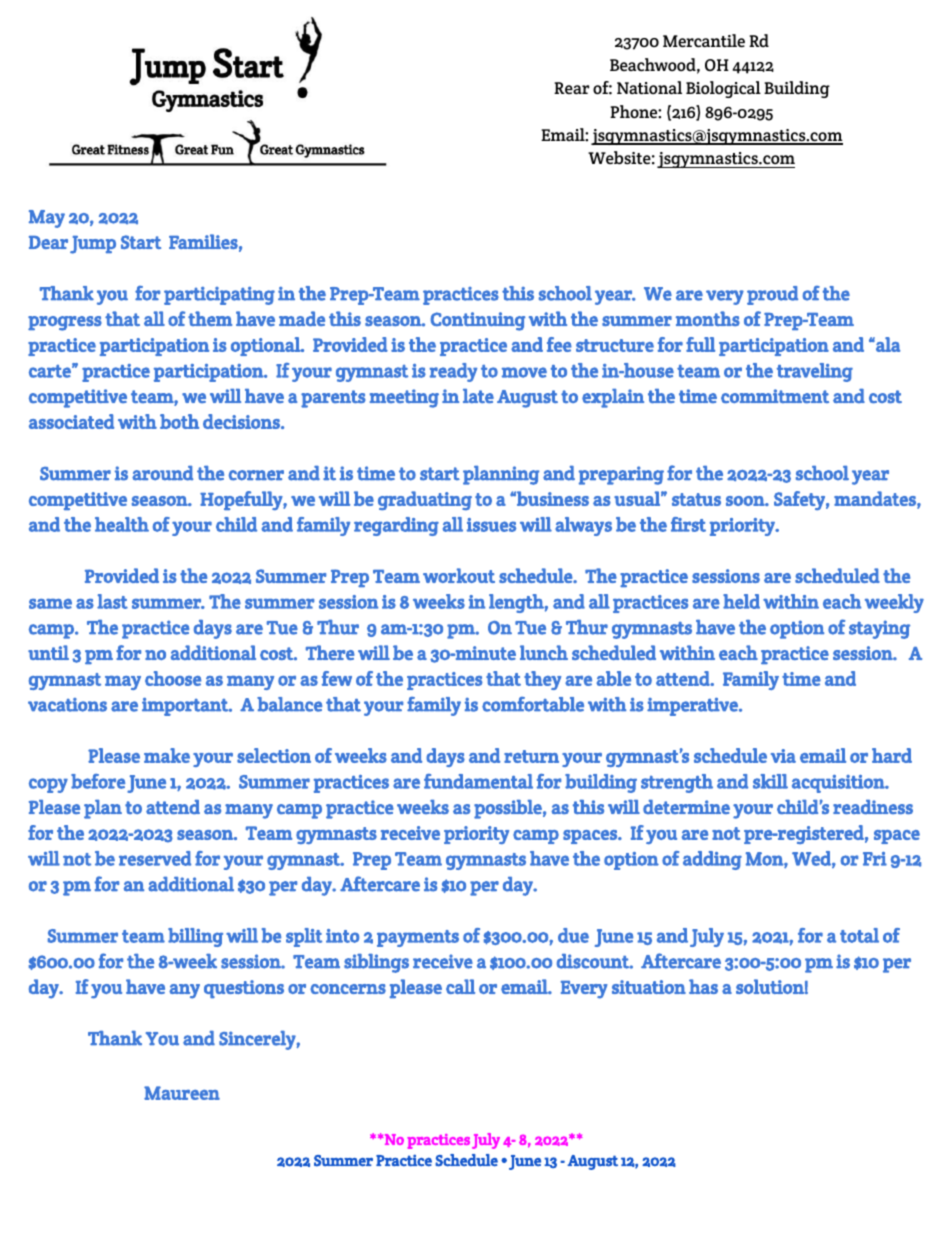 This screenshot has width=952, height=1233. Describe the element at coordinates (741, 601) in the screenshot. I see `held` at that location.
